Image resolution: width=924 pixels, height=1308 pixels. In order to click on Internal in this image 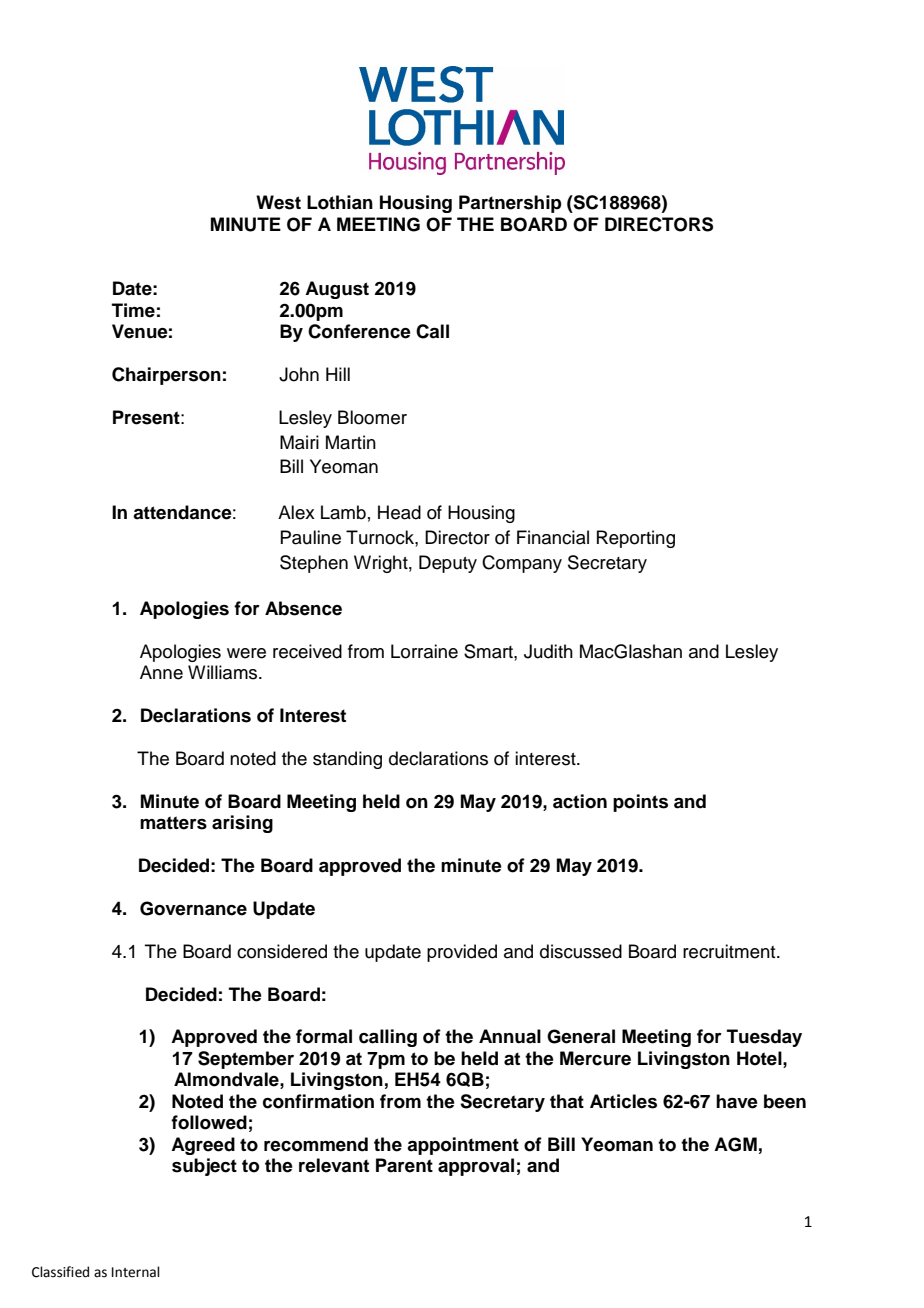, I will do `click(136, 1272)`.
